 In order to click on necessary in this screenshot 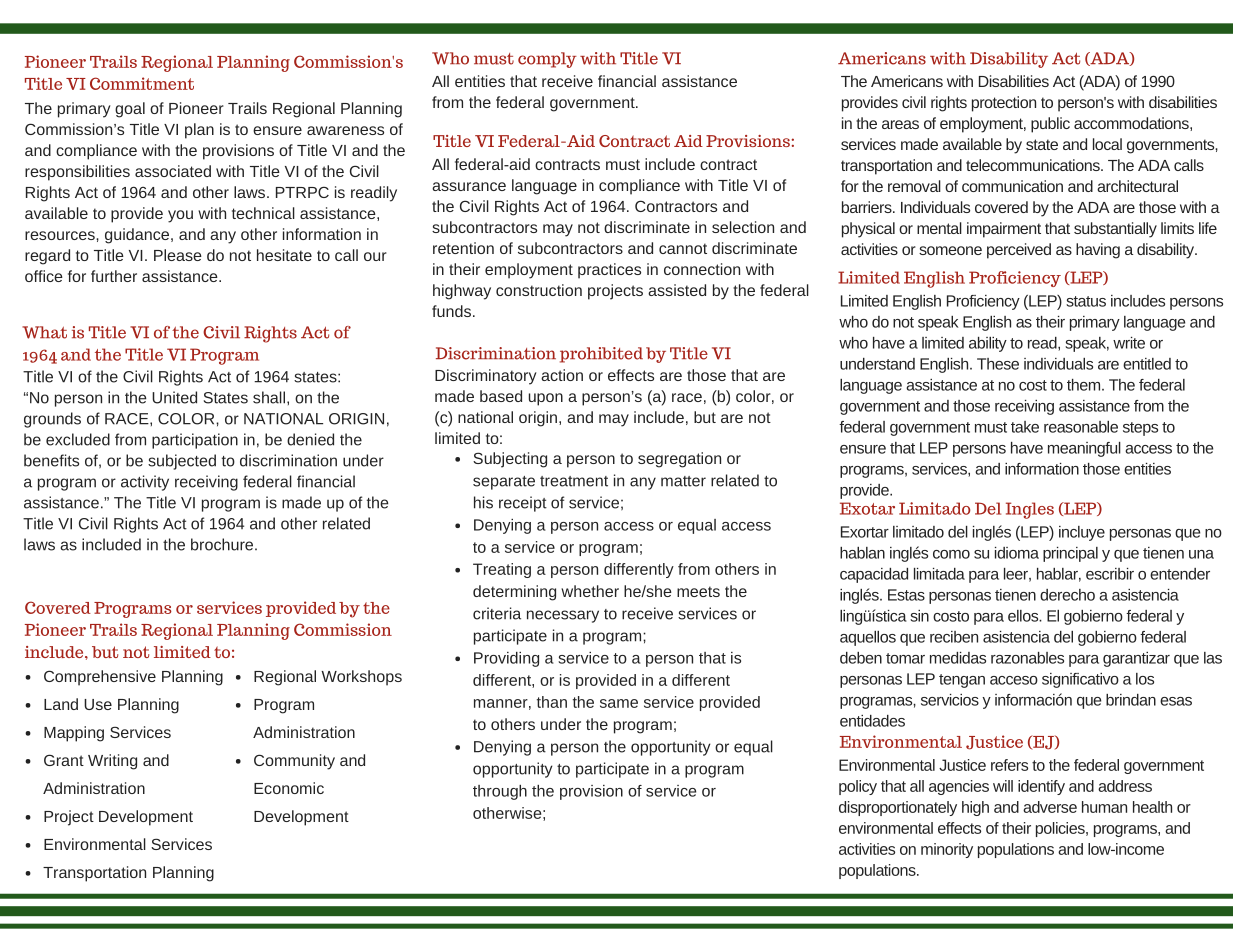, I will do `click(563, 616)`.
